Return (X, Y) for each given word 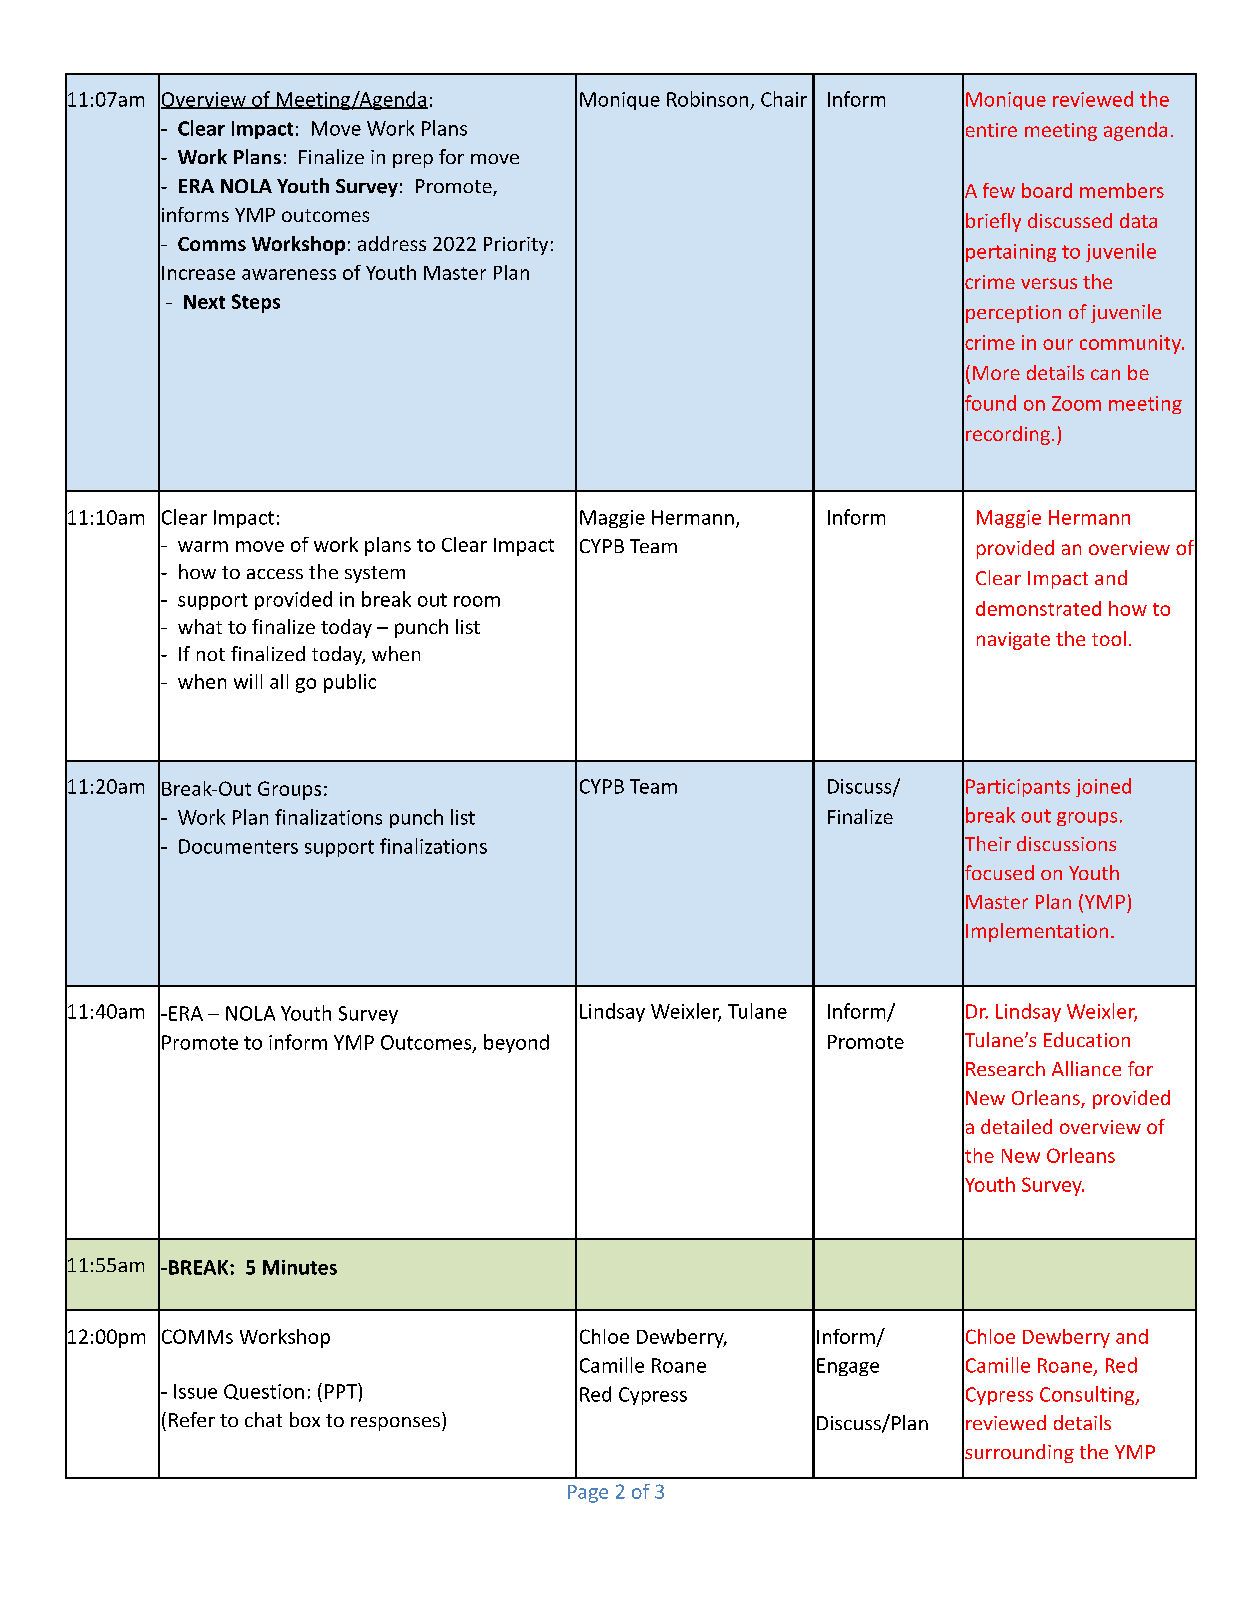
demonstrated (1038, 608)
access (275, 574)
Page (588, 1494)
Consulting (1088, 1395)
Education (1087, 1039)
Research (1005, 1068)
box (305, 1419)
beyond (516, 1043)
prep (413, 161)
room (477, 601)
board (1047, 190)
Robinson (707, 99)
